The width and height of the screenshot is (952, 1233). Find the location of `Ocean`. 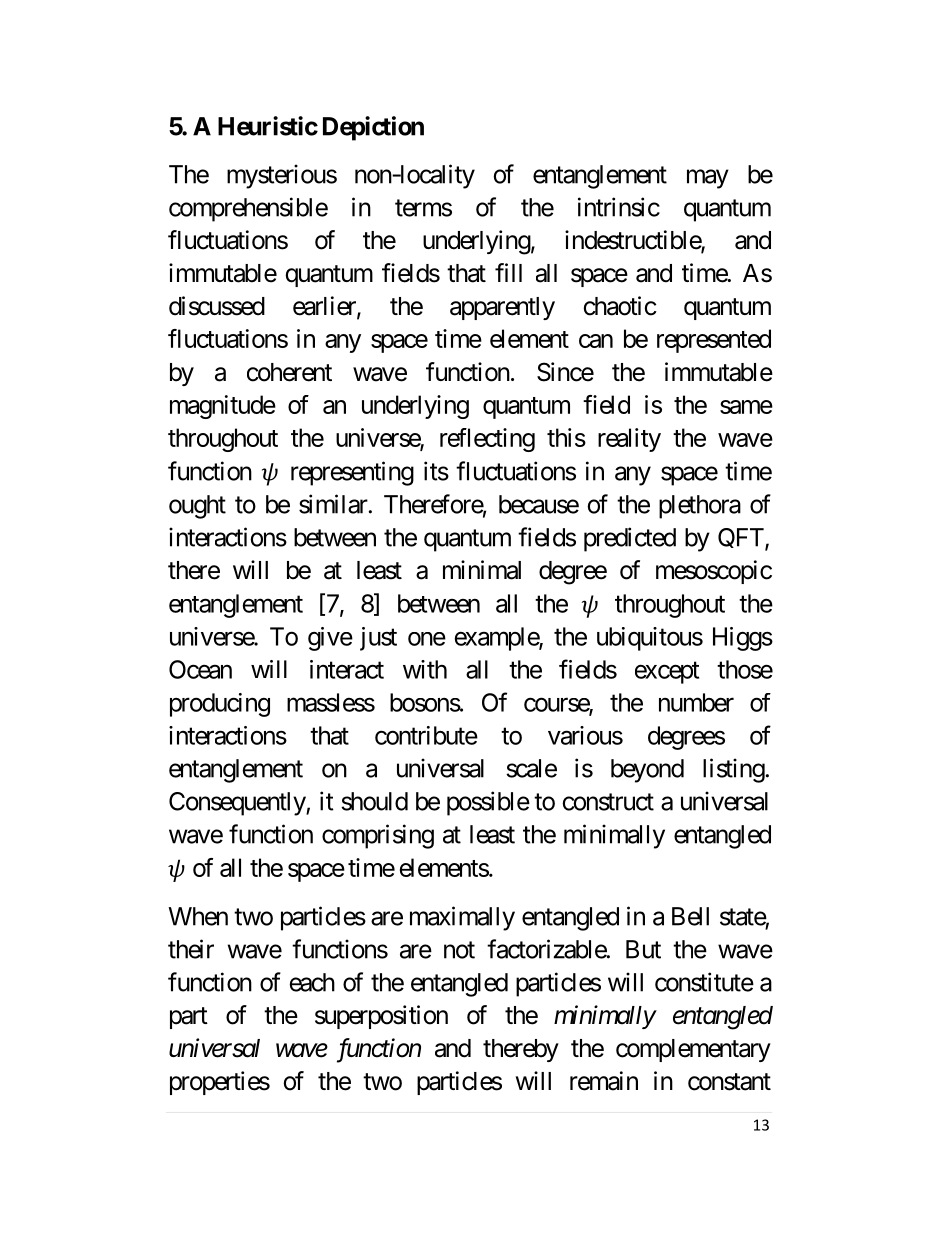

Ocean is located at coordinates (200, 669).
